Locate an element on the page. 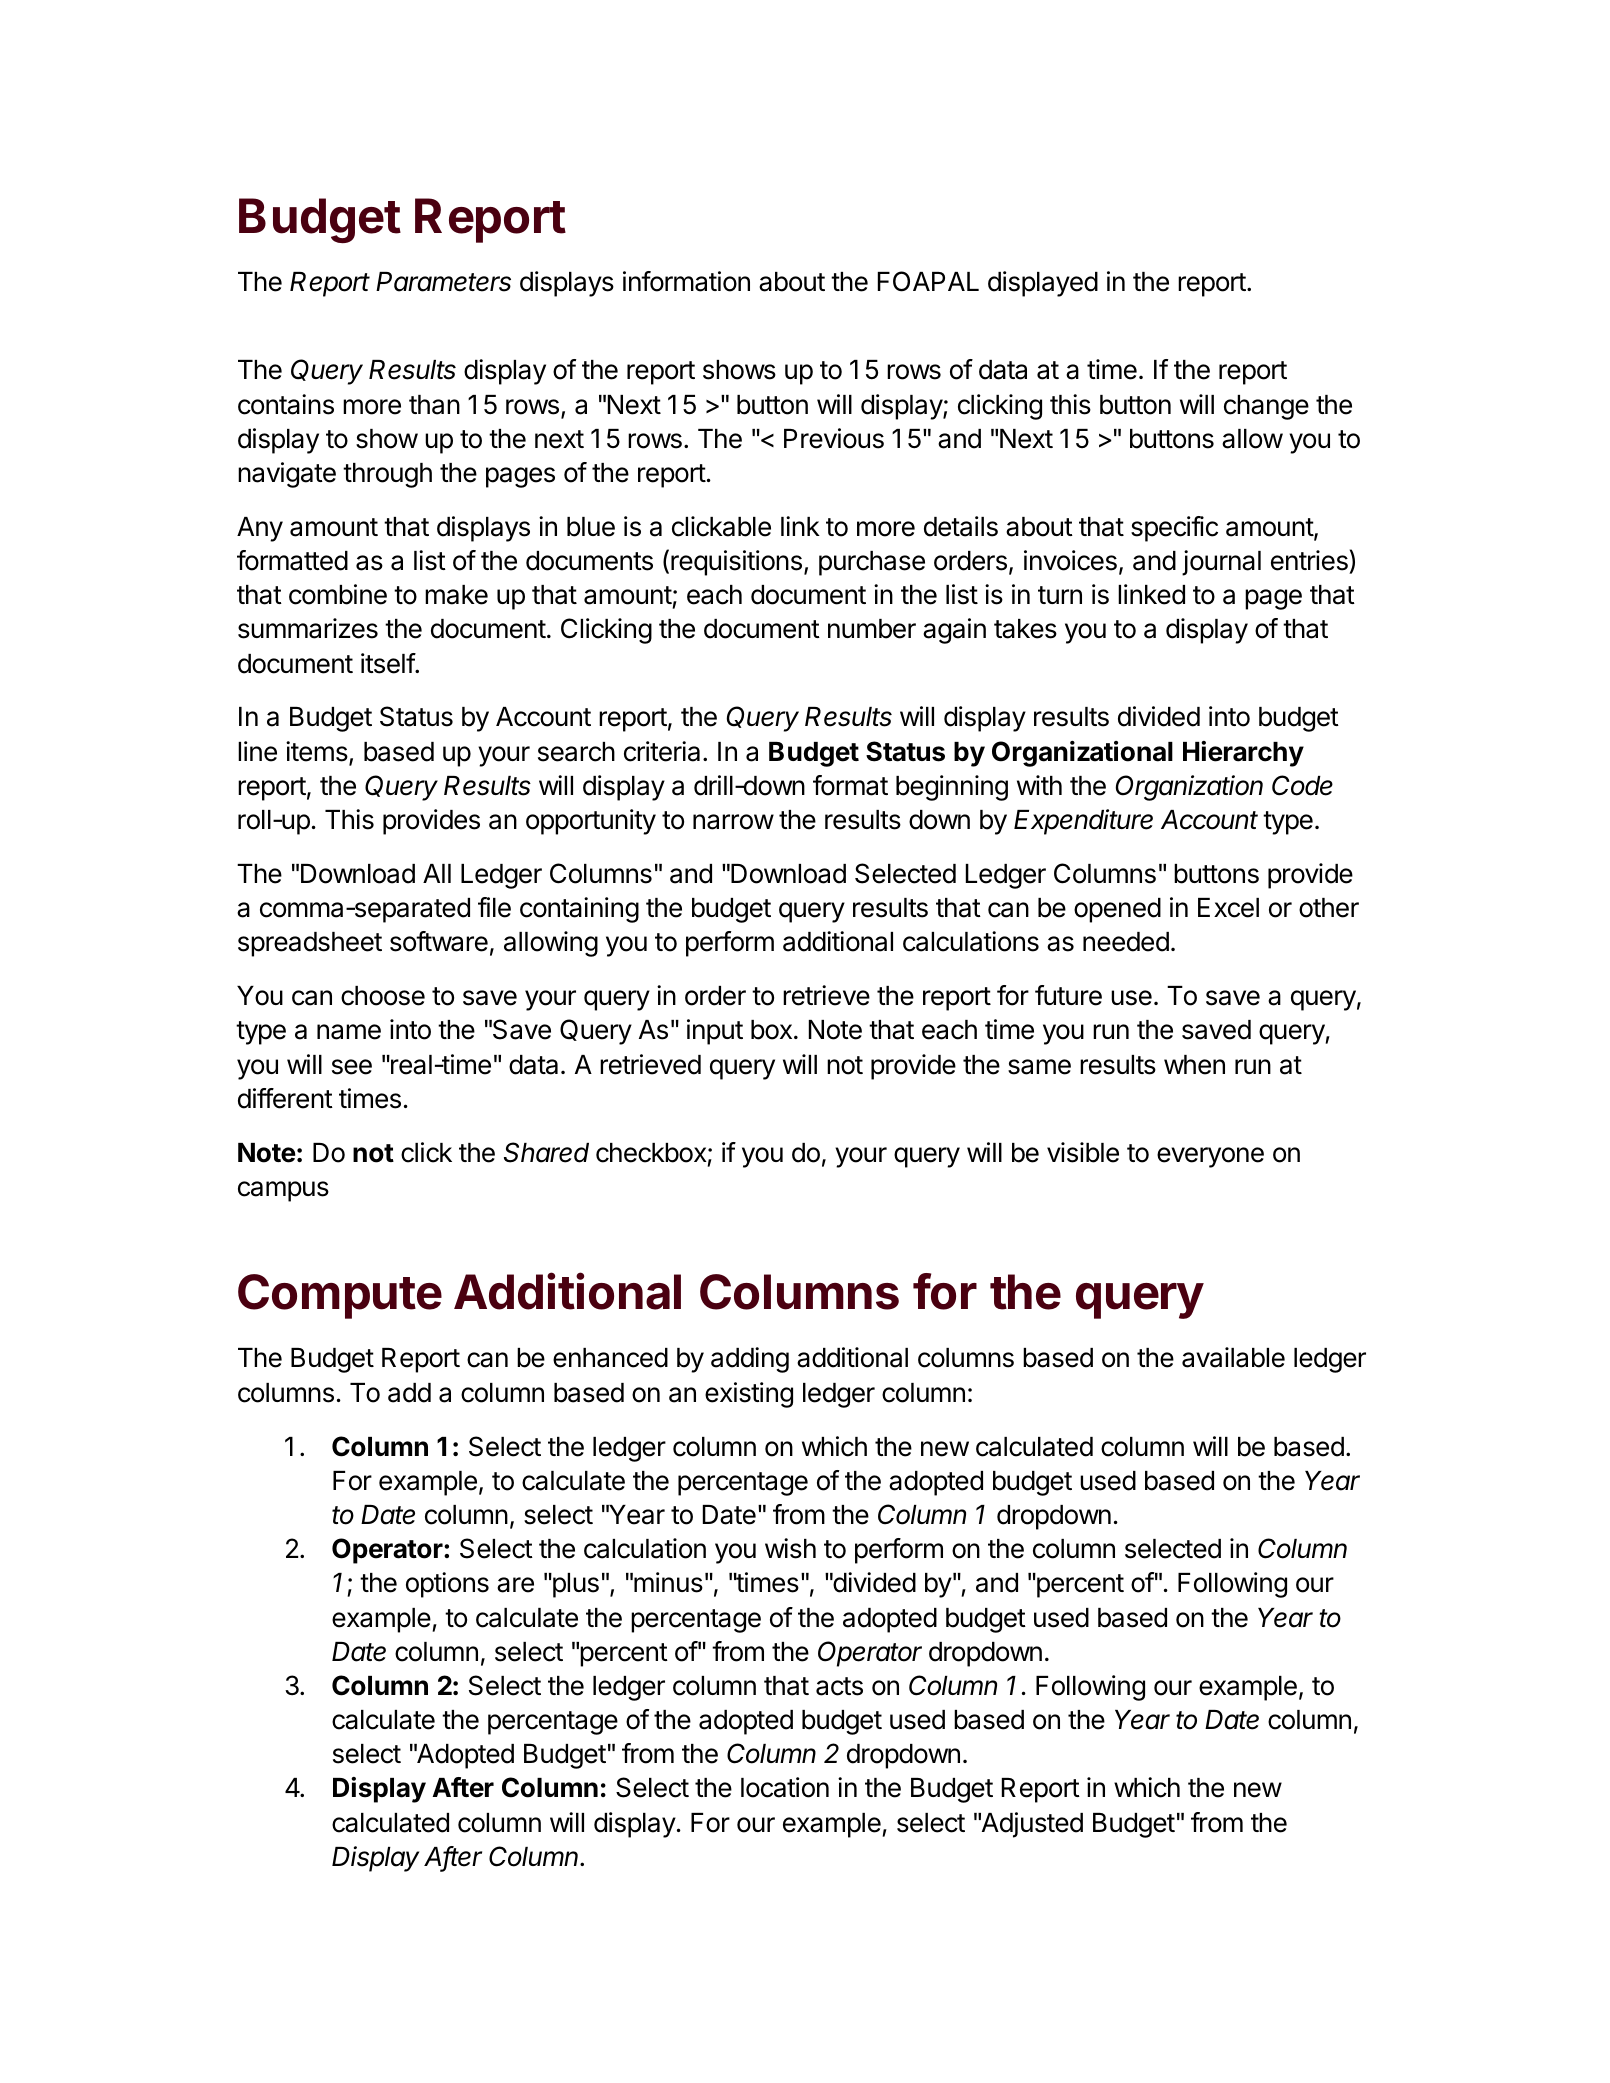  location is located at coordinates (785, 1787).
